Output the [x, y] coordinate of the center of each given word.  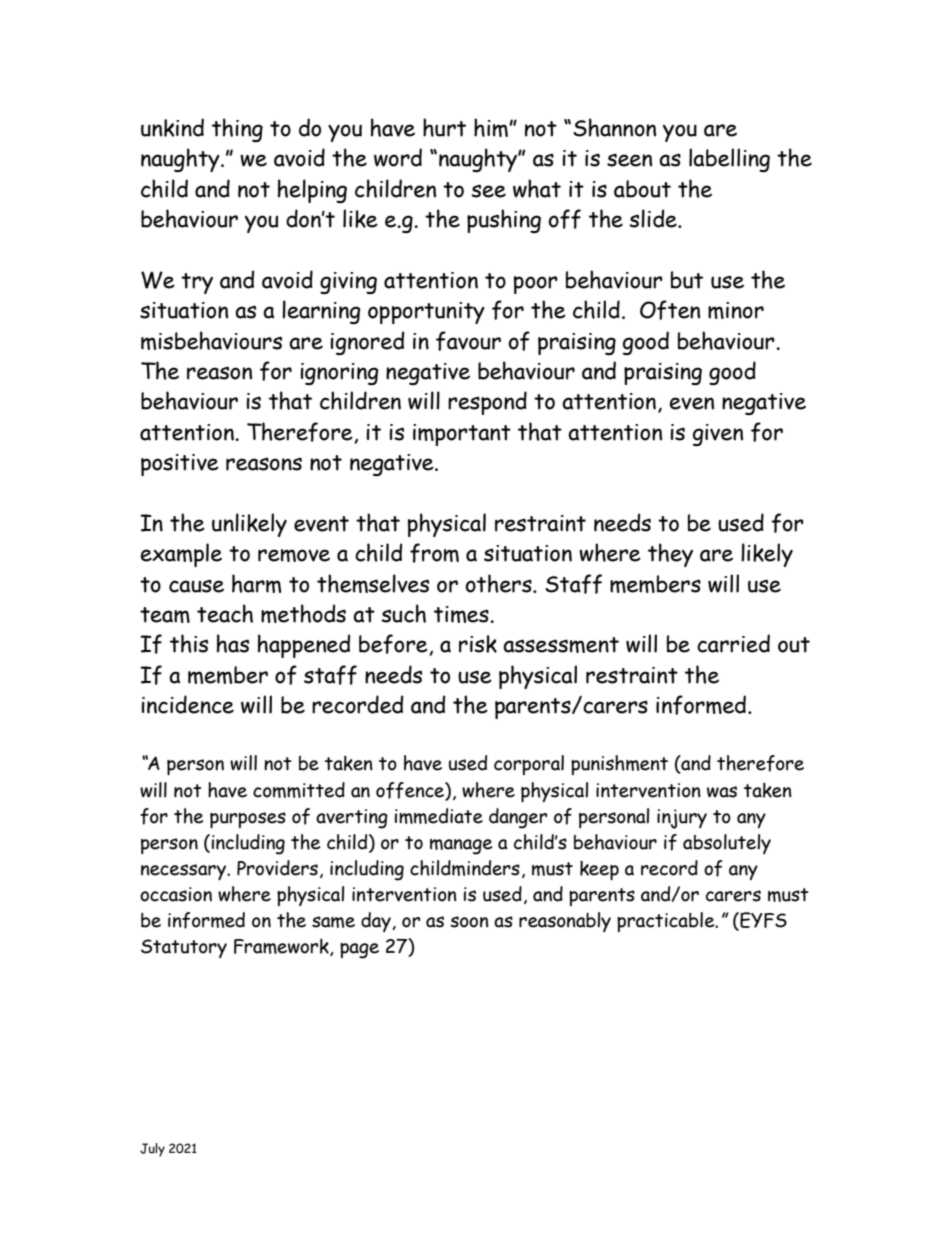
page [359, 951]
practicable [667, 922]
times [462, 614]
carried [733, 643]
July [152, 1150]
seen [629, 160]
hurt [444, 127]
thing [237, 130]
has [233, 643]
